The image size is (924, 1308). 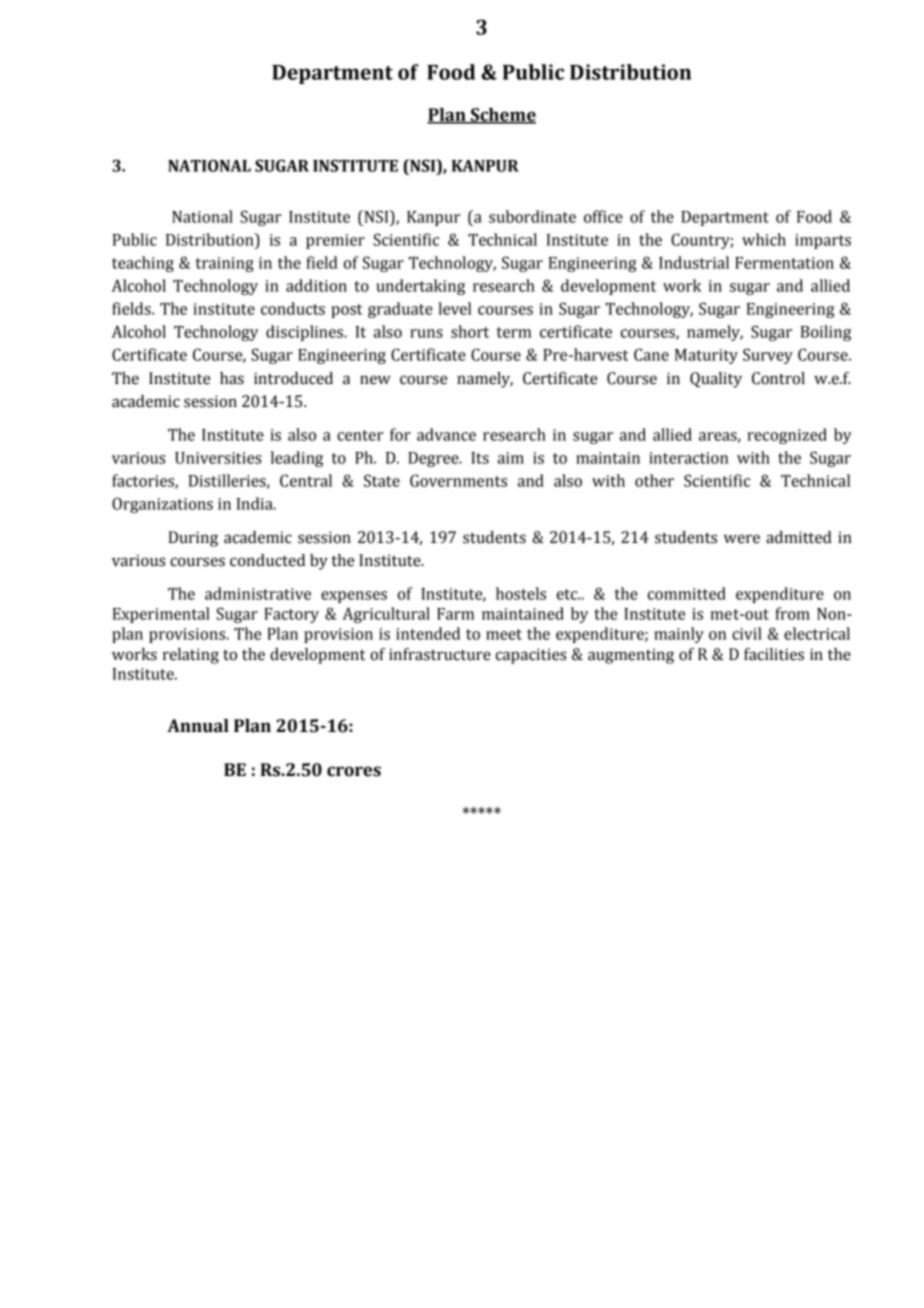 What do you see at coordinates (335, 241) in the image?
I see `premier` at bounding box center [335, 241].
